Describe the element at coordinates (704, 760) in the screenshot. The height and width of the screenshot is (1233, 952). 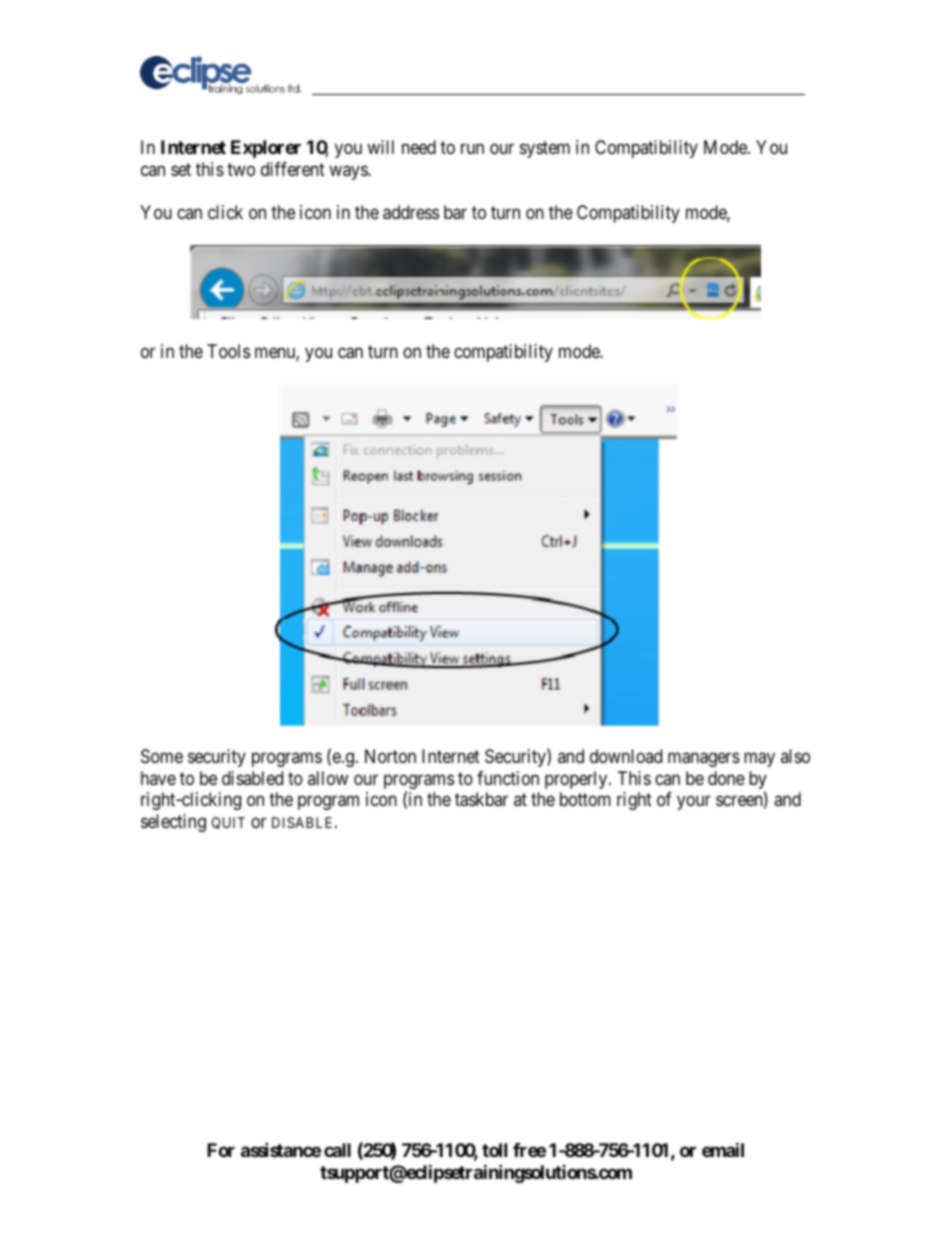
I see `managers` at that location.
